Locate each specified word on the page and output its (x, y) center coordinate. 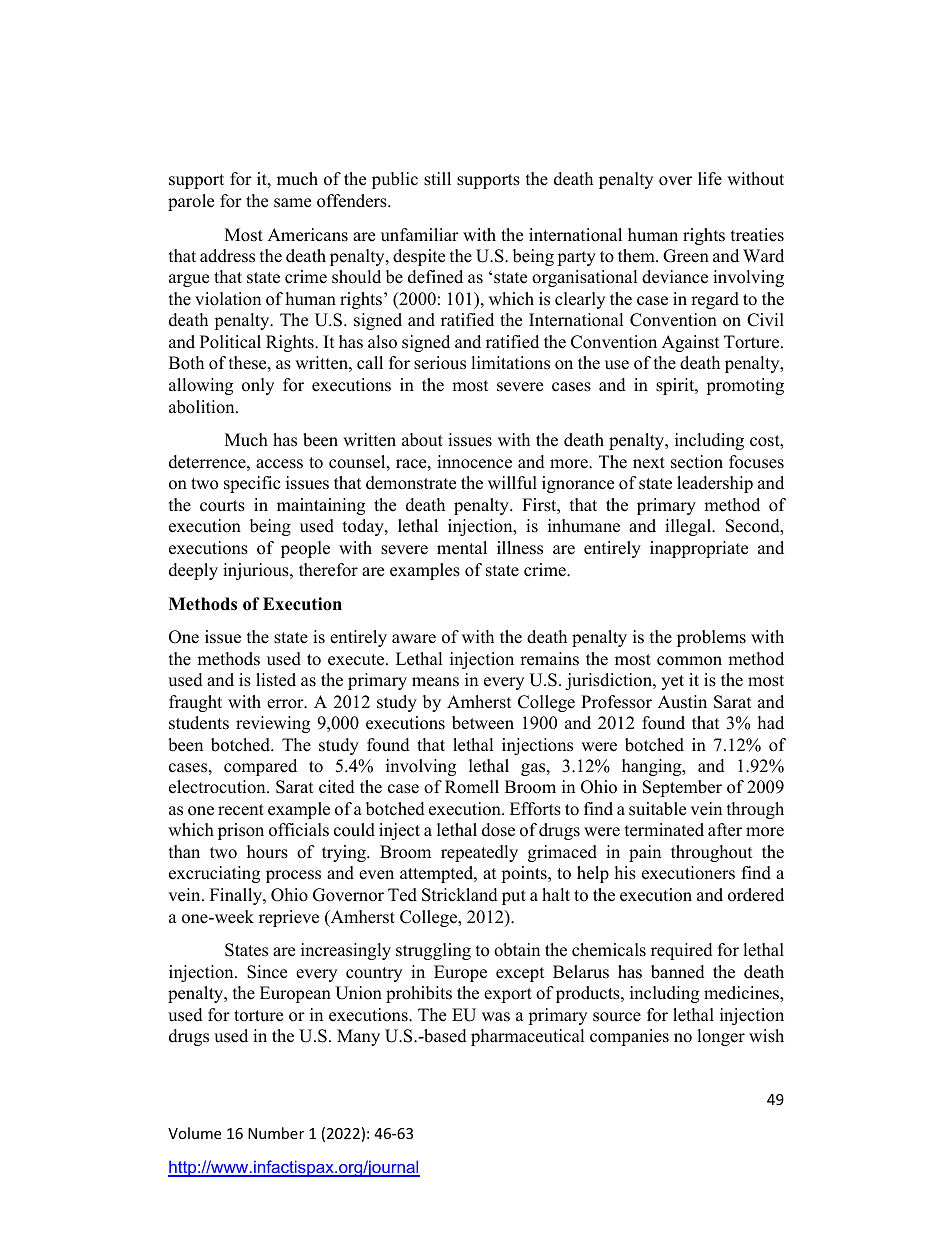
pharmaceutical (528, 1037)
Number (276, 1133)
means (435, 682)
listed (276, 680)
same (292, 203)
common (689, 661)
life (710, 179)
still (437, 179)
